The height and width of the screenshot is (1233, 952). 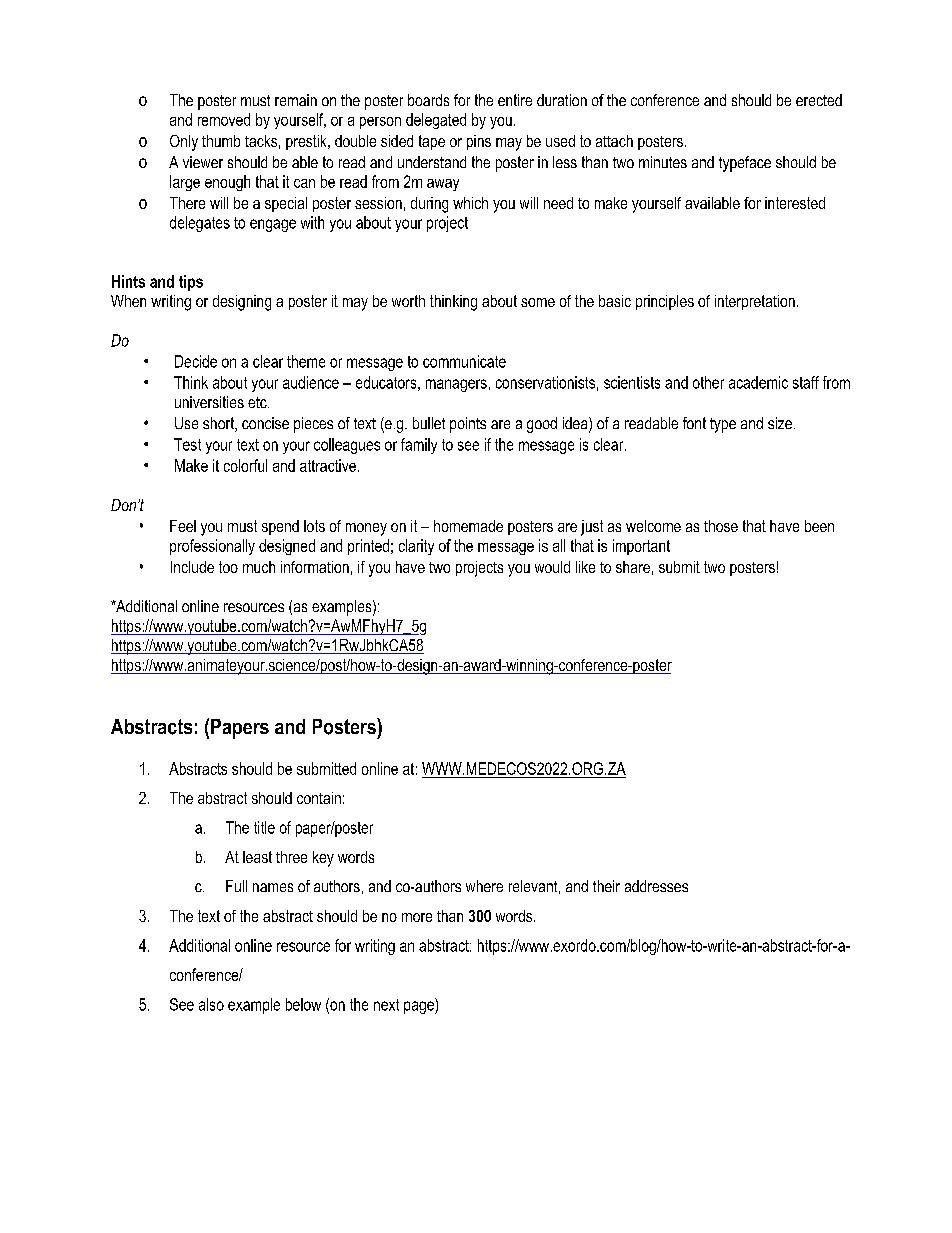 I want to click on removed, so click(x=224, y=119).
